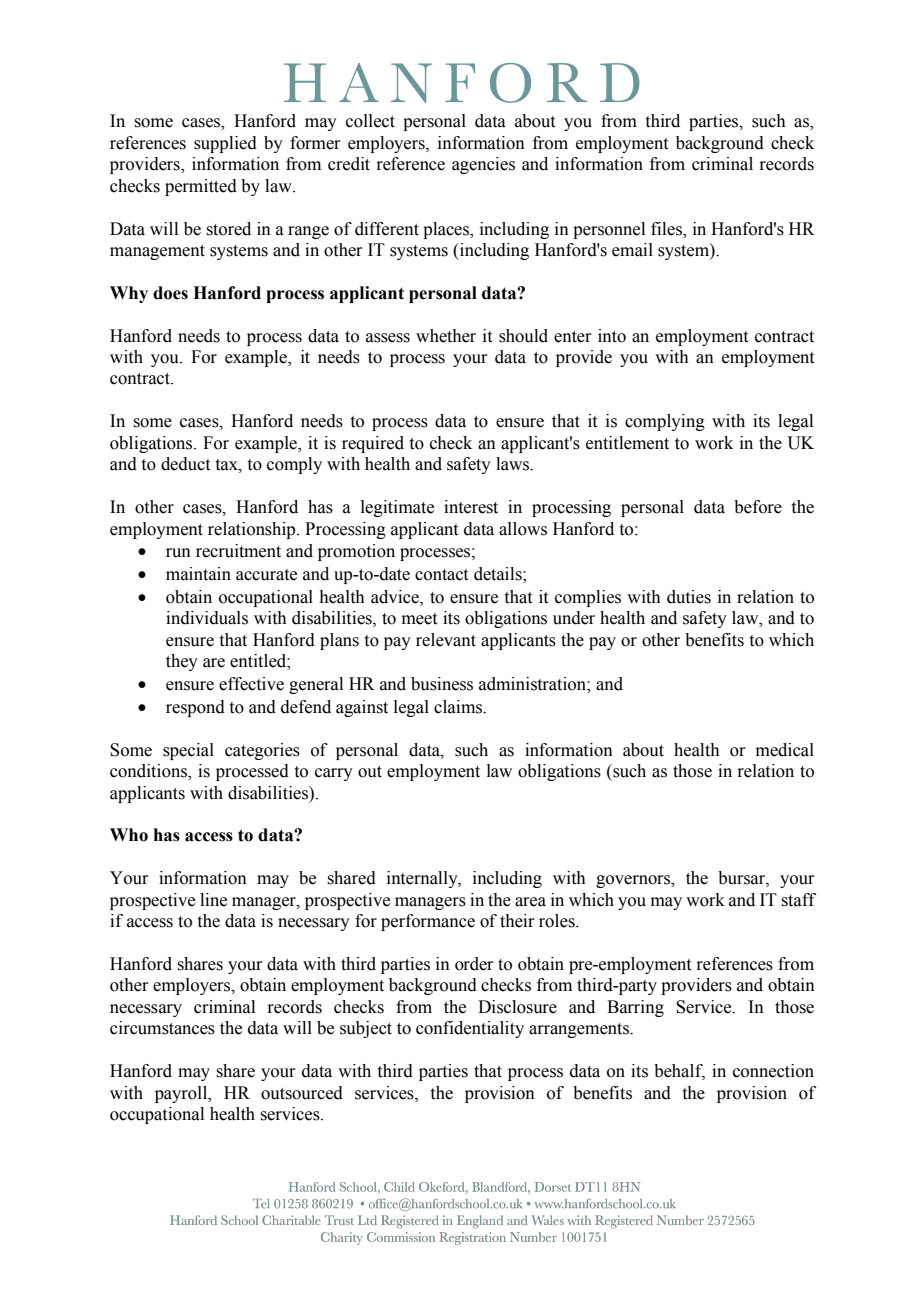  I want to click on agencies, so click(483, 165).
